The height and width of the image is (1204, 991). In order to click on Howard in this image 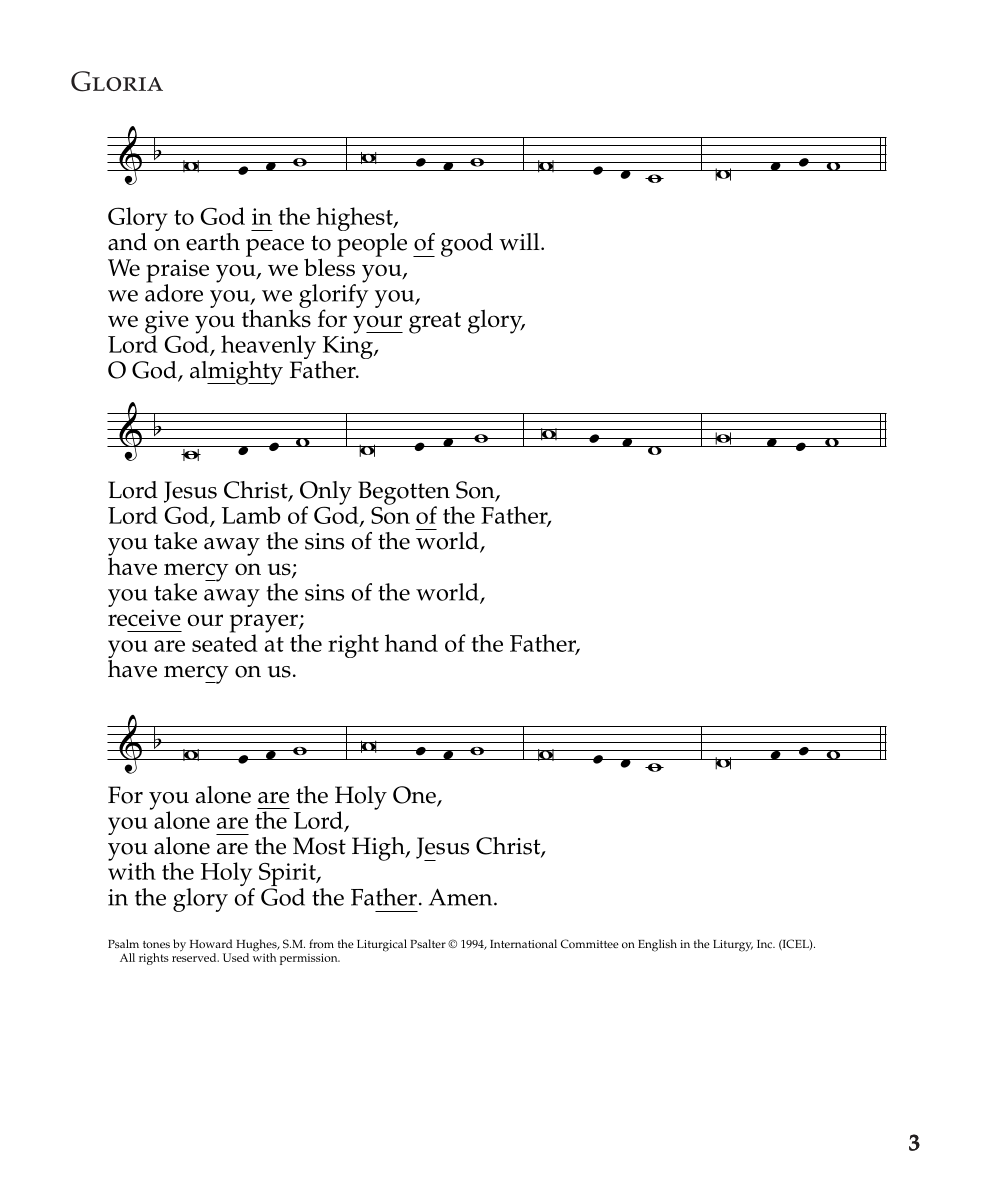, I will do `click(211, 943)`.
